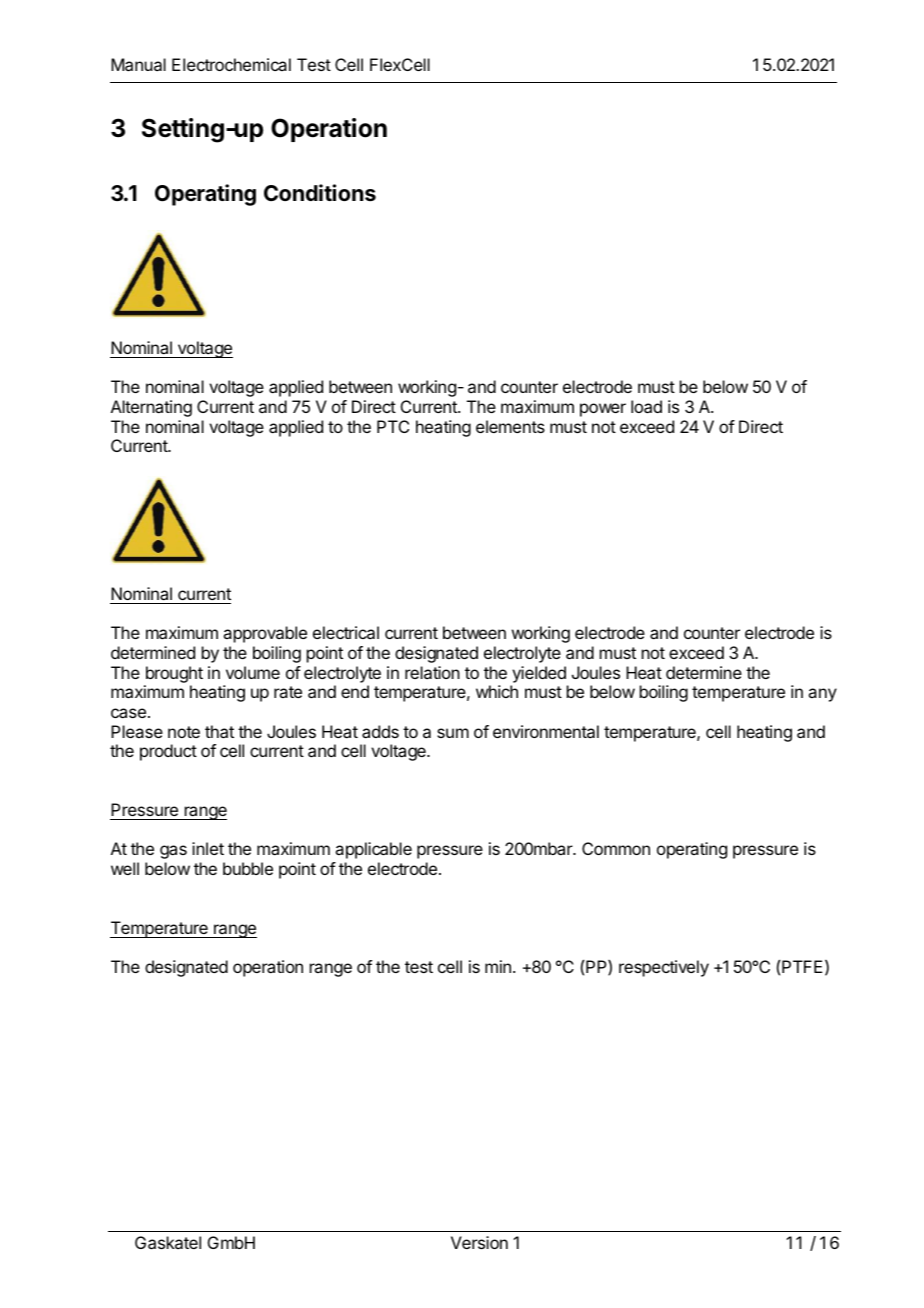  I want to click on applicable, so click(373, 850).
